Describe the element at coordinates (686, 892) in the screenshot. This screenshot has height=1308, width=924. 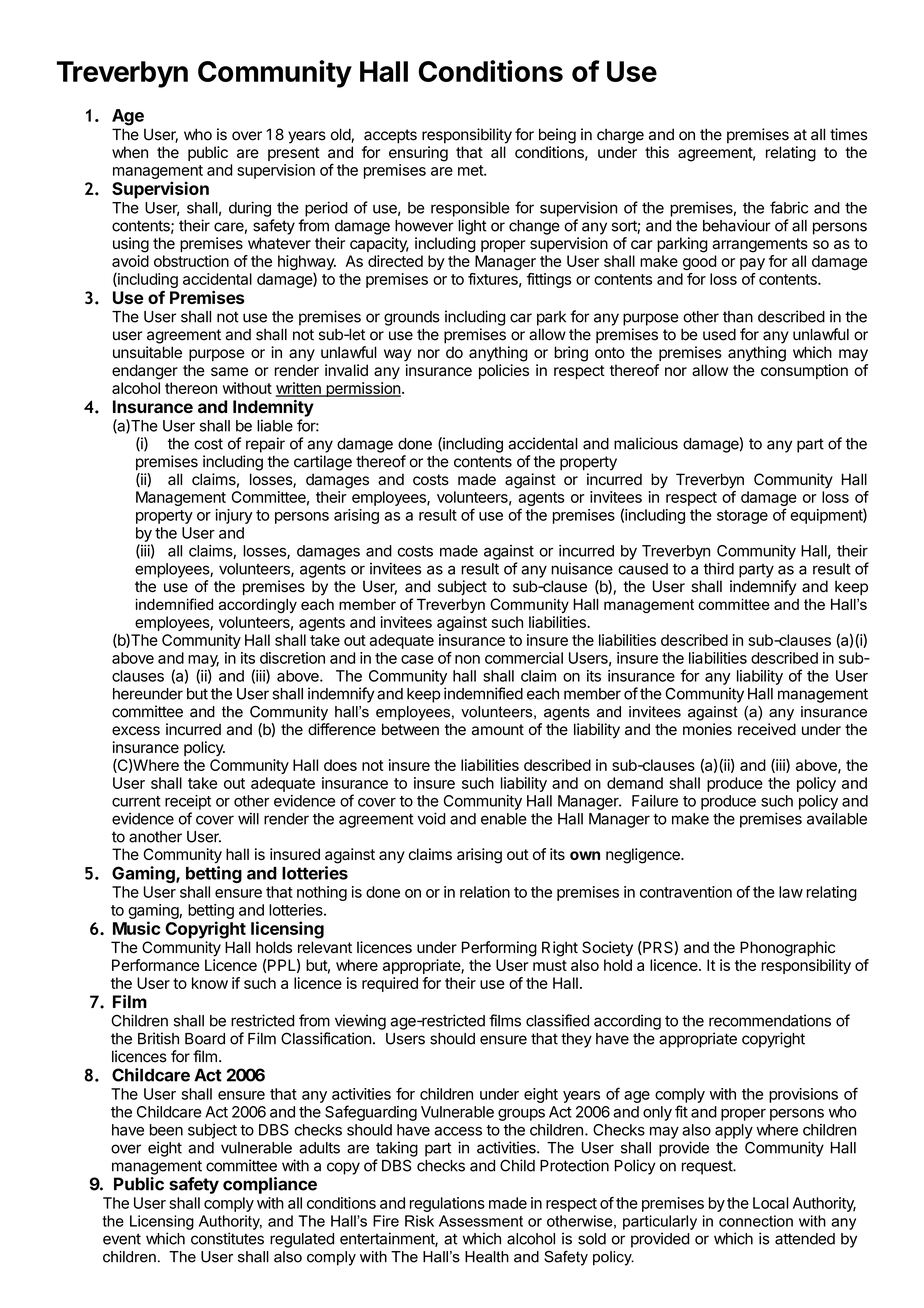
I see `contravention` at that location.
